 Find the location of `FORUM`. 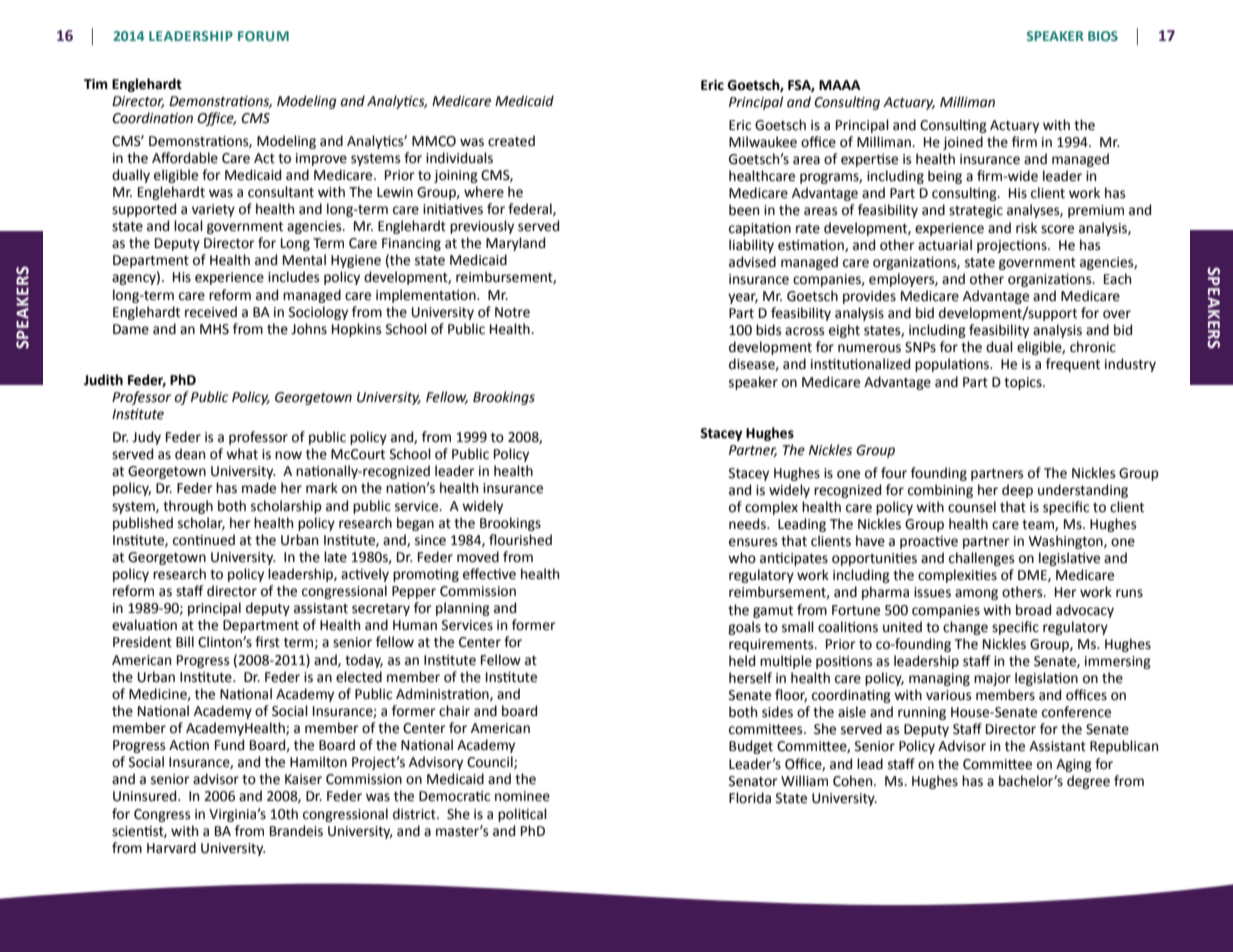

FORUM is located at coordinates (263, 36).
